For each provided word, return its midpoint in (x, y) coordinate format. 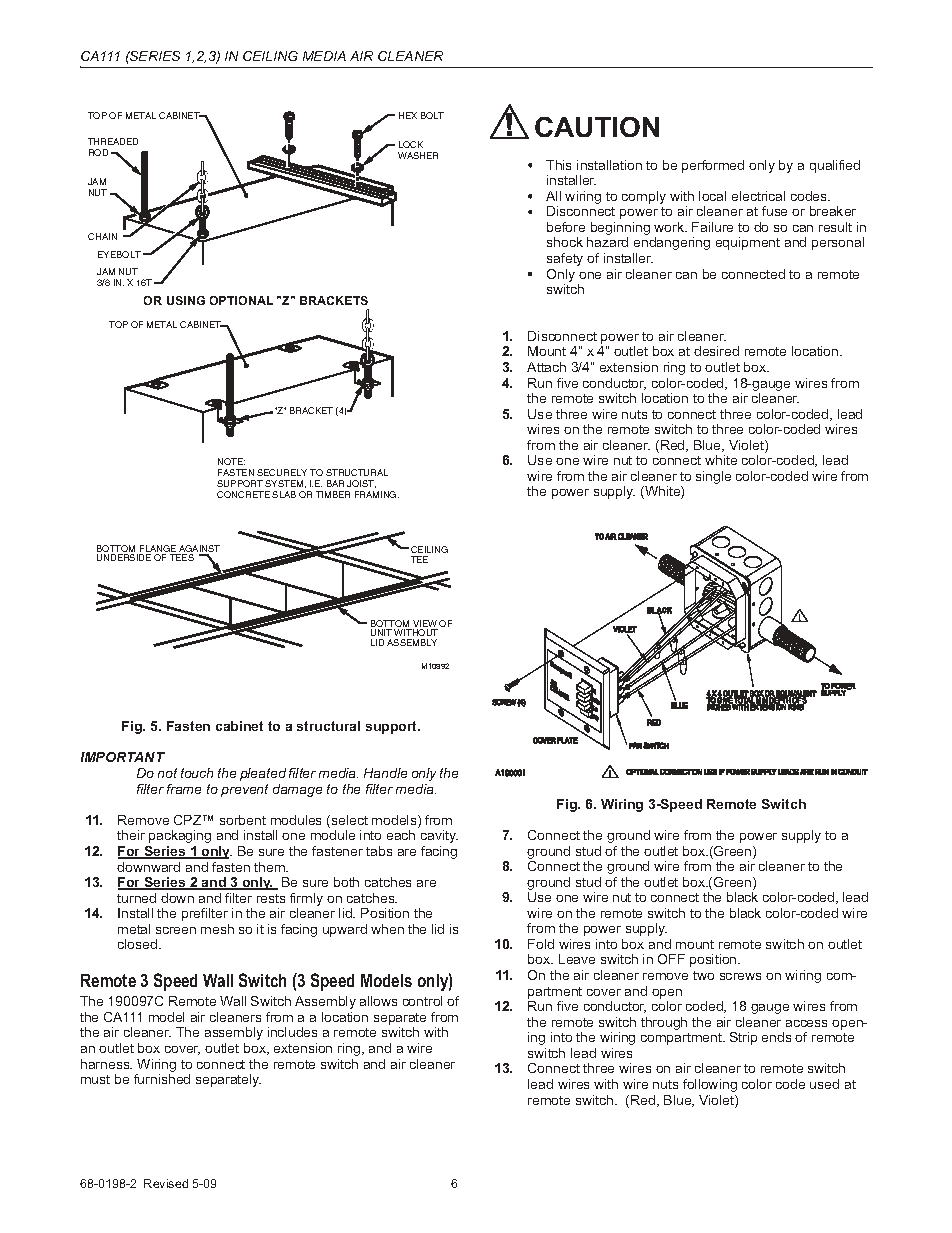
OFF (671, 959)
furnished (162, 1079)
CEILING (270, 56)
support (393, 727)
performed (713, 166)
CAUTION (597, 127)
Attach (546, 367)
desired (716, 351)
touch (197, 773)
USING (186, 300)
